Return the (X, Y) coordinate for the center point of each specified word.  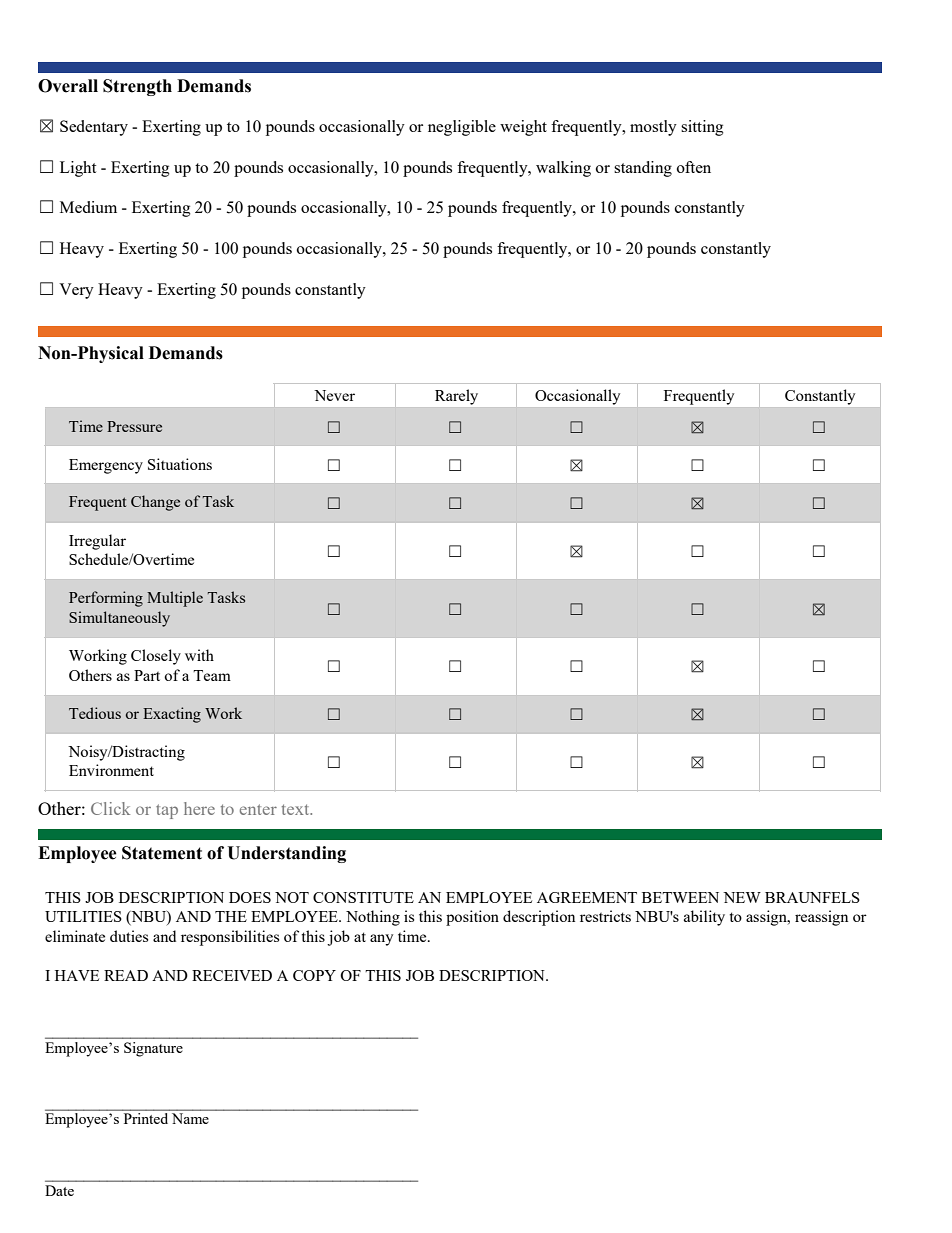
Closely (156, 657)
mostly (653, 128)
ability (704, 918)
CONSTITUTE (363, 897)
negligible (462, 128)
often (694, 167)
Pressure (134, 426)
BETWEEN (680, 897)
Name (190, 1118)
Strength (137, 87)
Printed (146, 1118)
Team (212, 675)
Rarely (456, 397)
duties (129, 936)
